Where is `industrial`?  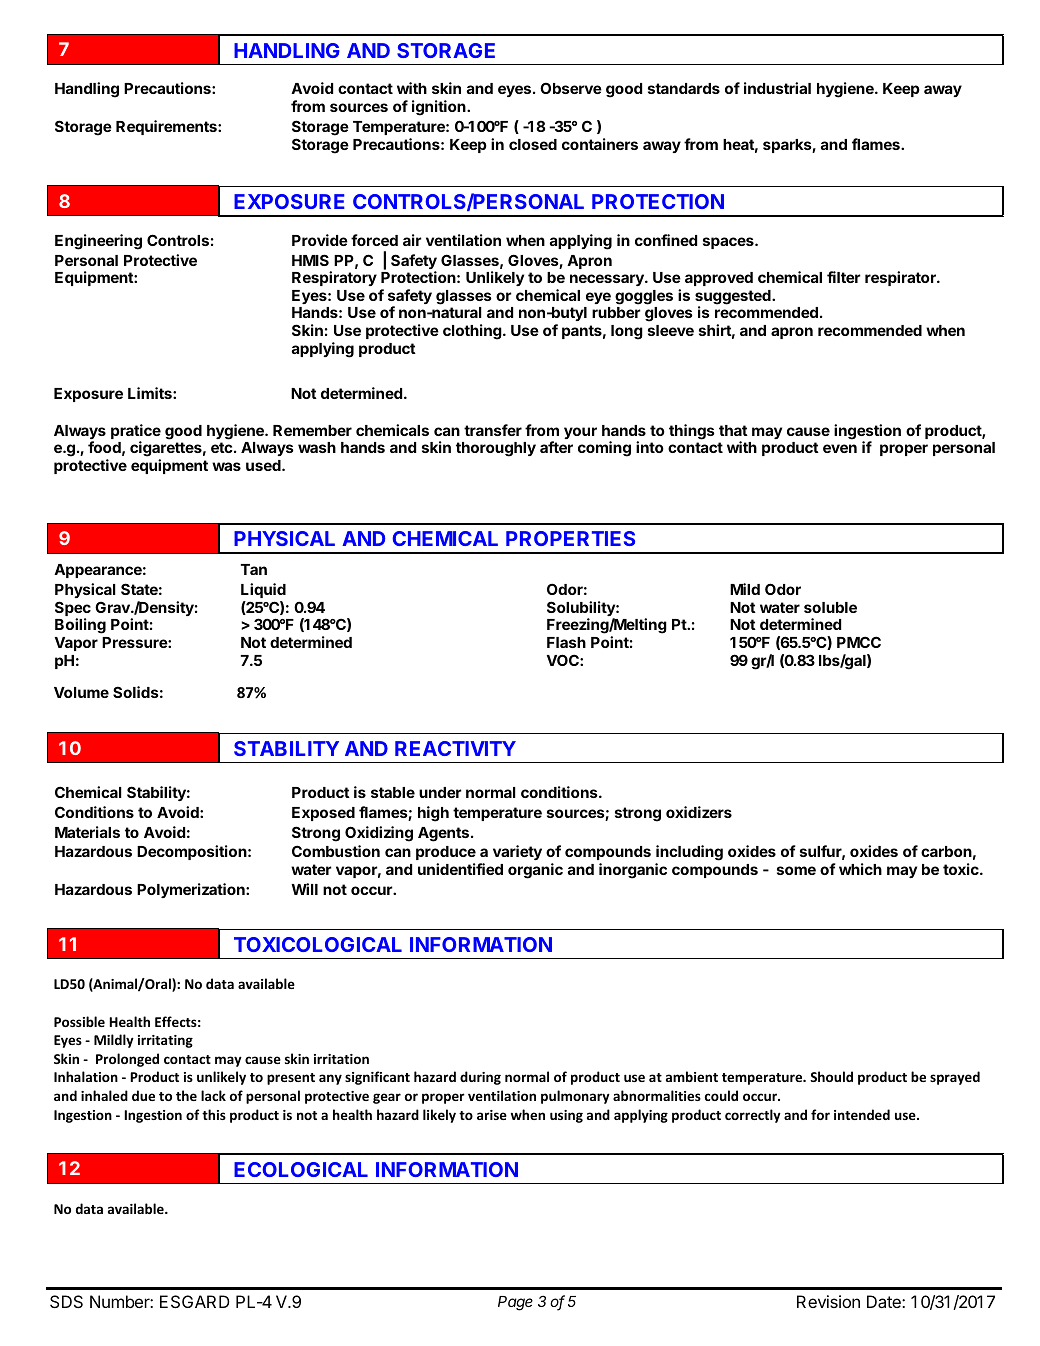 industrial is located at coordinates (777, 88).
